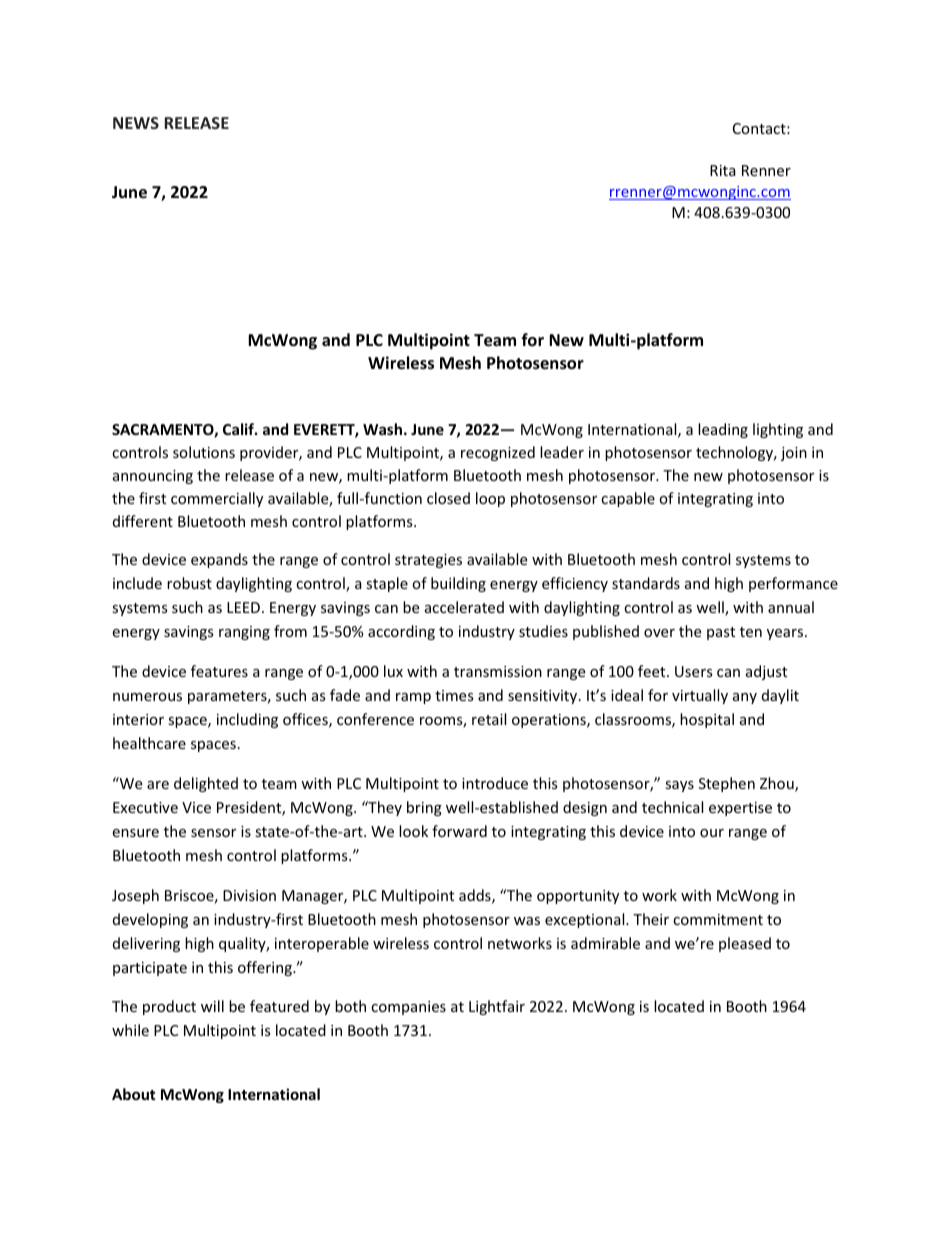 This screenshot has width=952, height=1233. Describe the element at coordinates (723, 430) in the screenshot. I see `leading` at that location.
